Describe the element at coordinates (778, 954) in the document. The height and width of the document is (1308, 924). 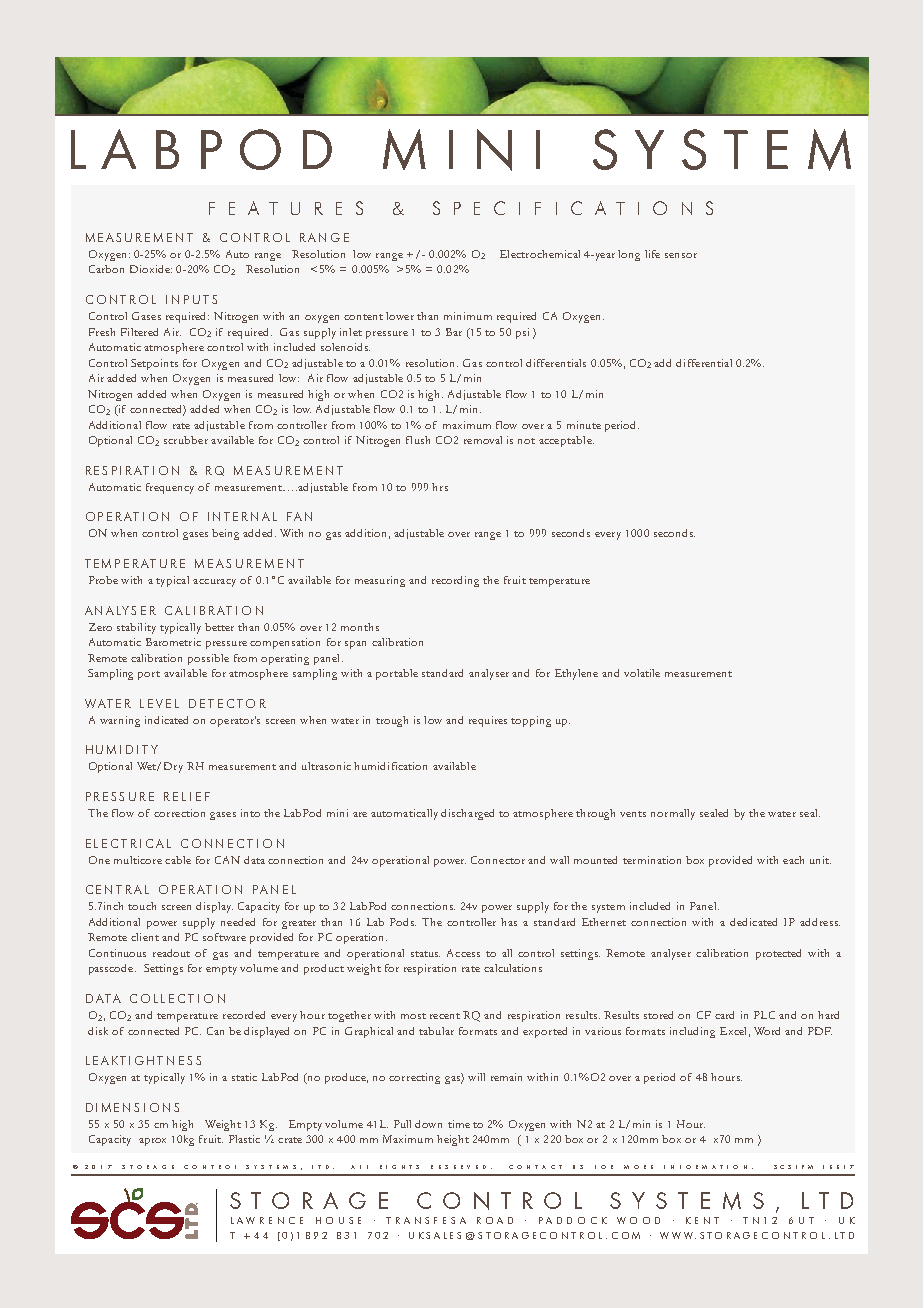
I see `protected` at that location.
